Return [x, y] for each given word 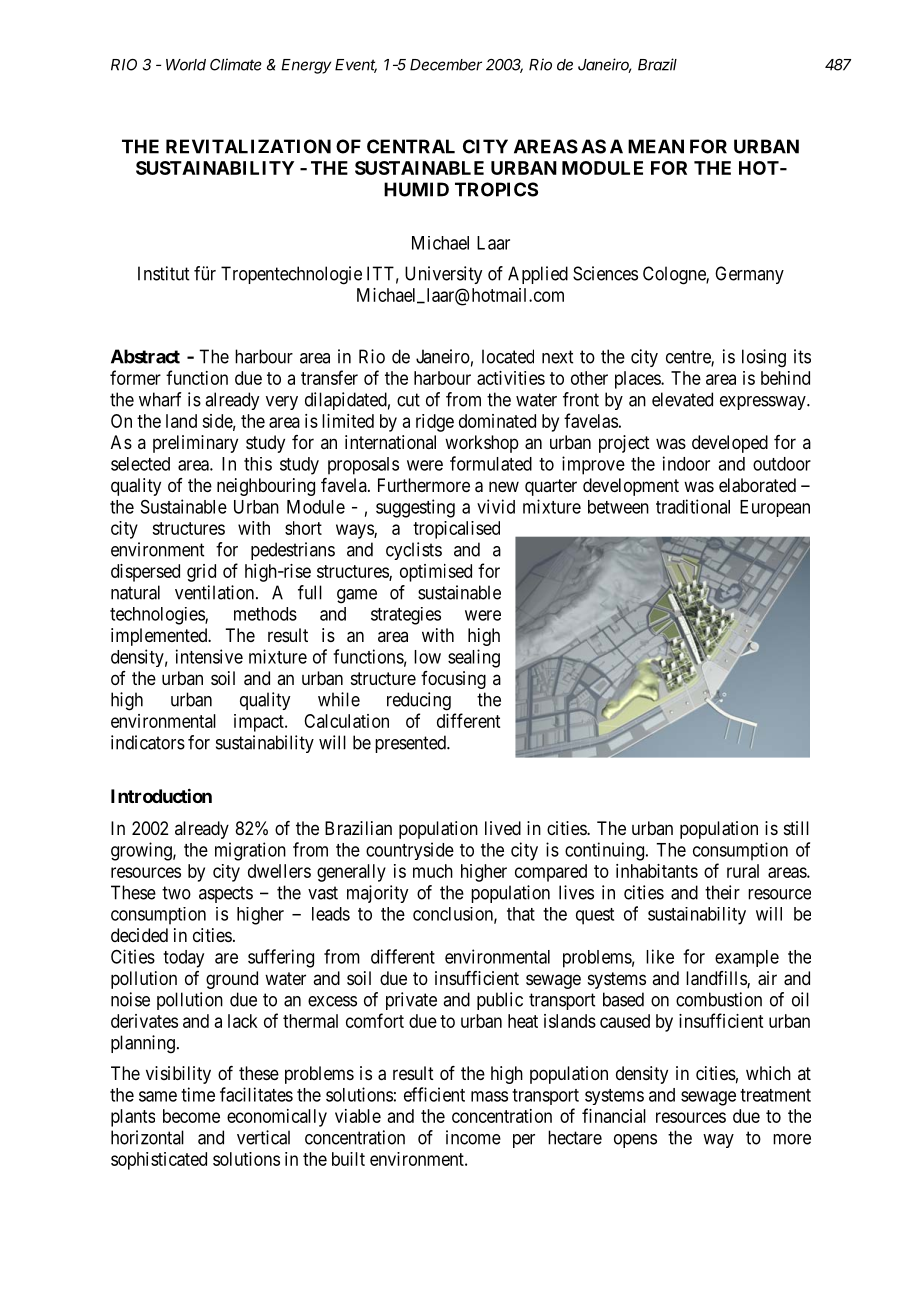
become [191, 1116]
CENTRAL [411, 146]
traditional [693, 506]
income [473, 1137]
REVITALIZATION [248, 146]
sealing [474, 658]
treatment [775, 1095]
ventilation [216, 592]
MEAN [656, 146]
